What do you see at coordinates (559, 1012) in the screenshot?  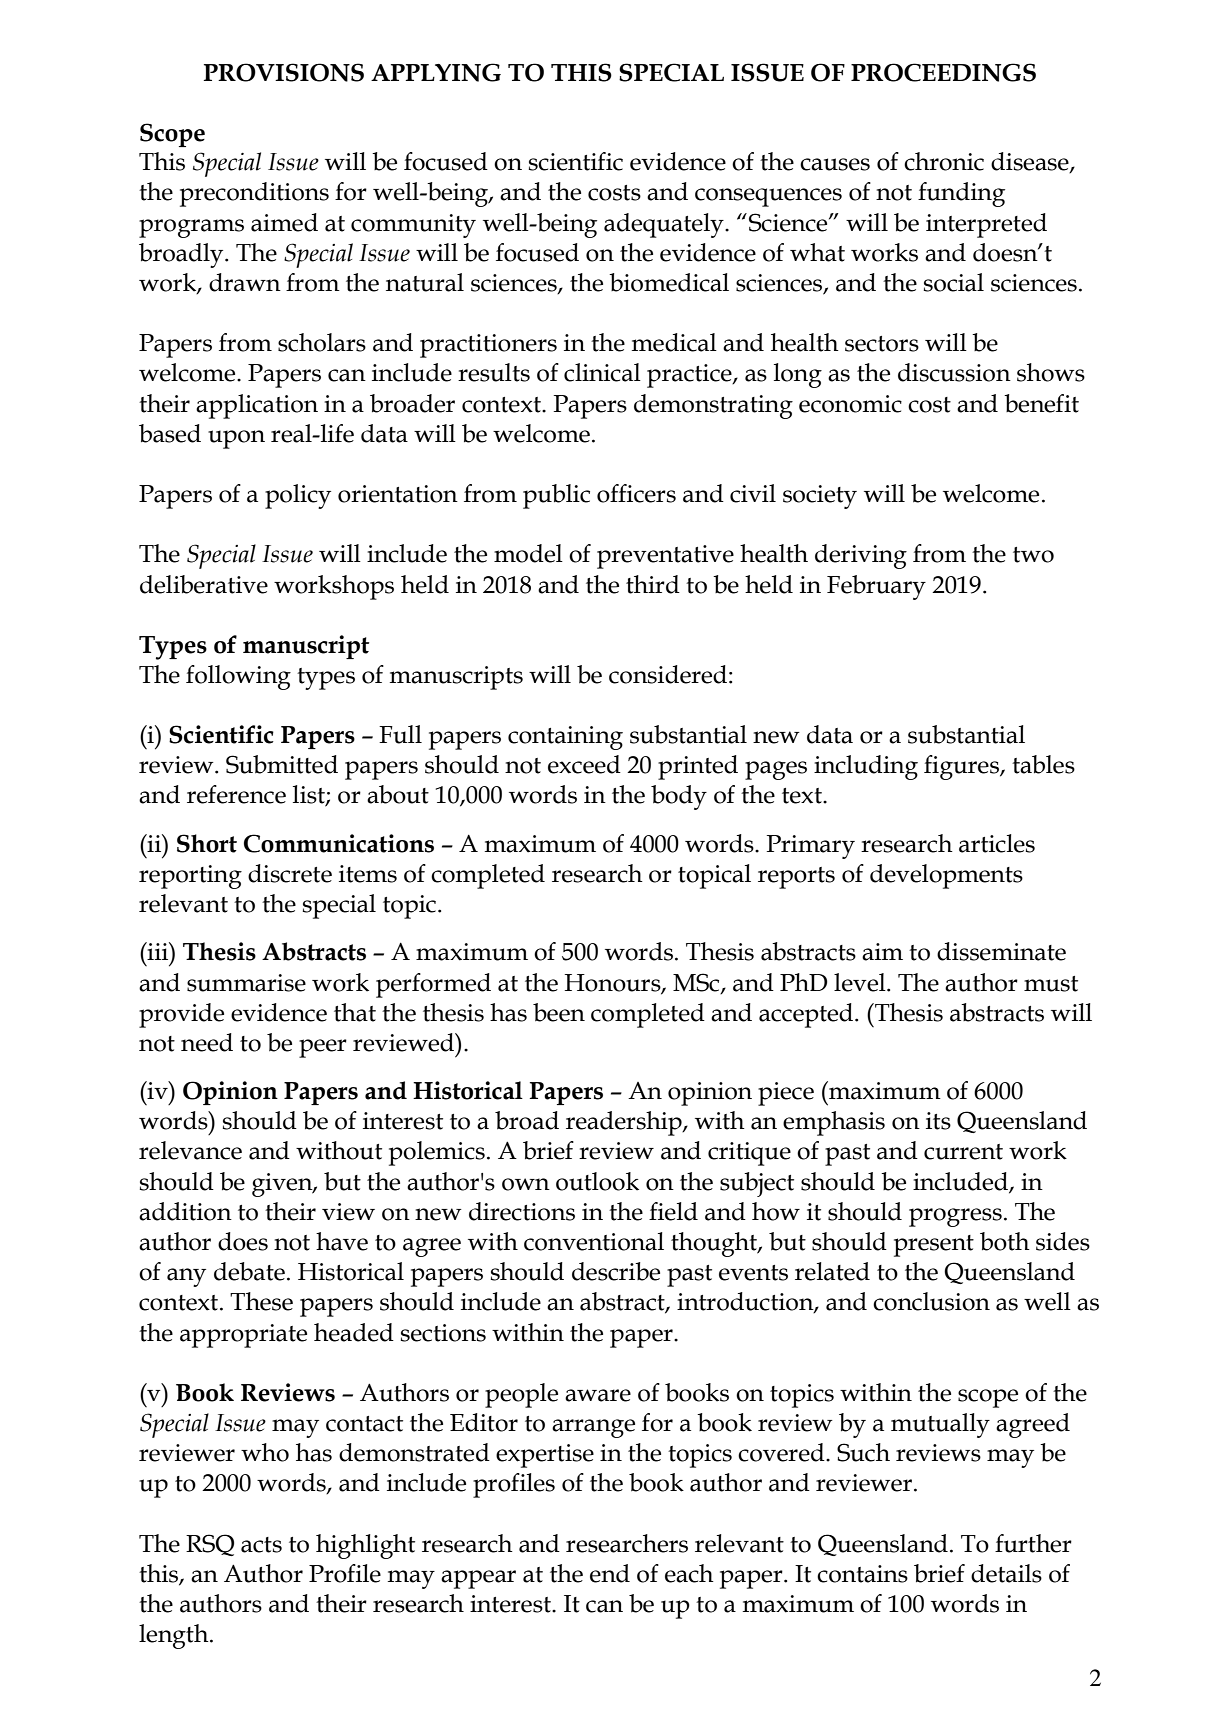 I see `been` at bounding box center [559, 1012].
